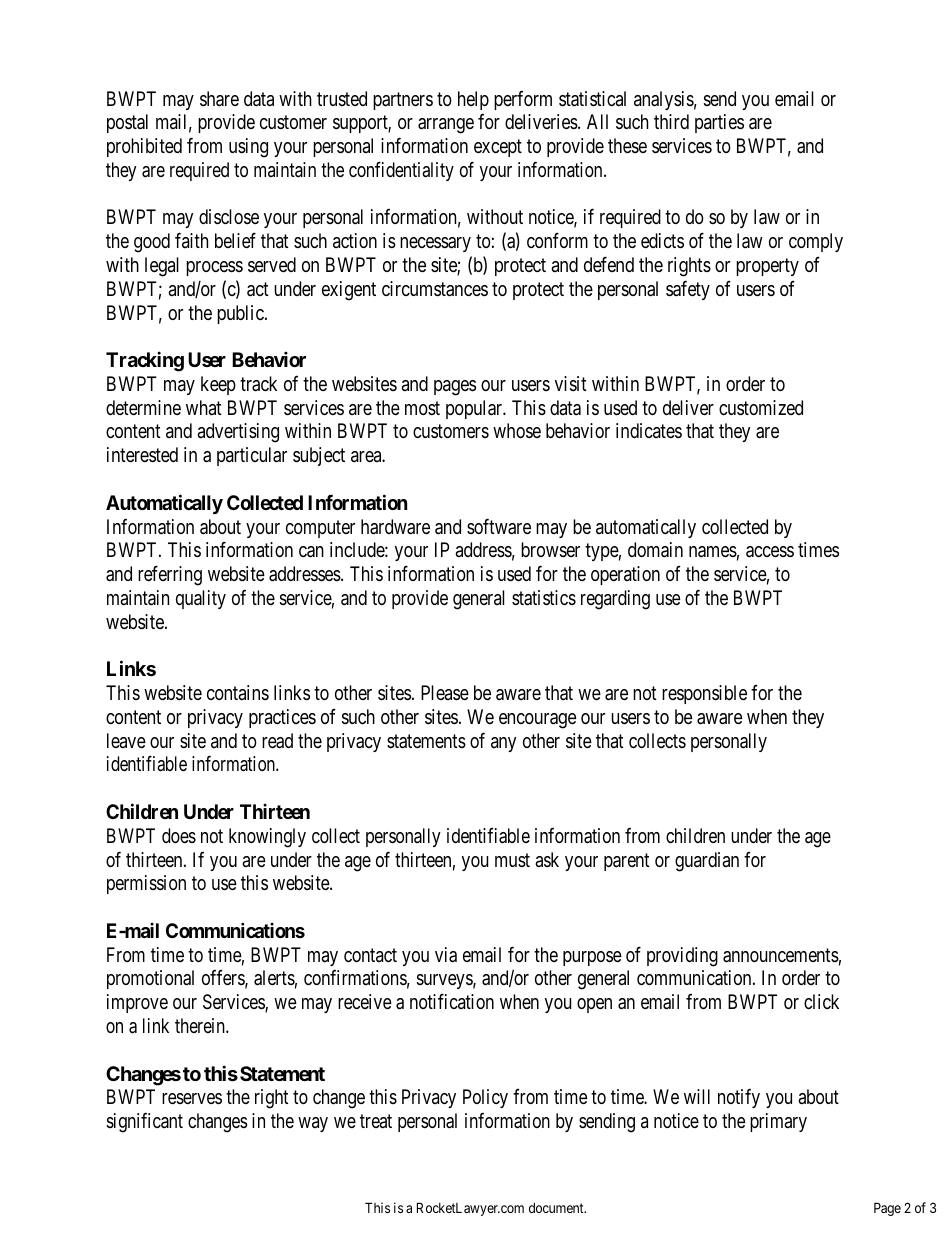 The width and height of the page is (952, 1233). What do you see at coordinates (475, 409) in the page?
I see `popular` at bounding box center [475, 409].
